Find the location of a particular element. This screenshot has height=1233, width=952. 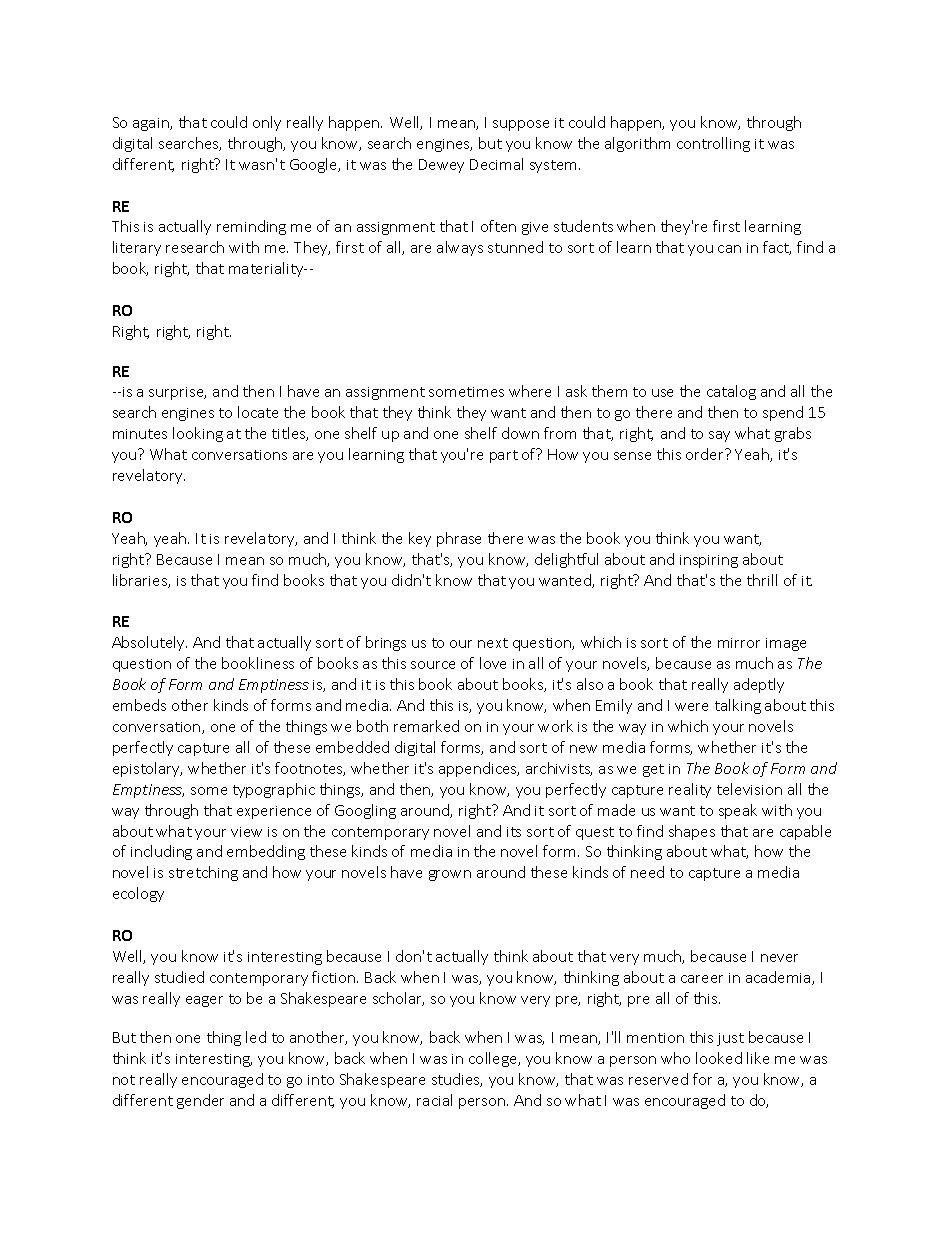

thrill is located at coordinates (762, 580).
